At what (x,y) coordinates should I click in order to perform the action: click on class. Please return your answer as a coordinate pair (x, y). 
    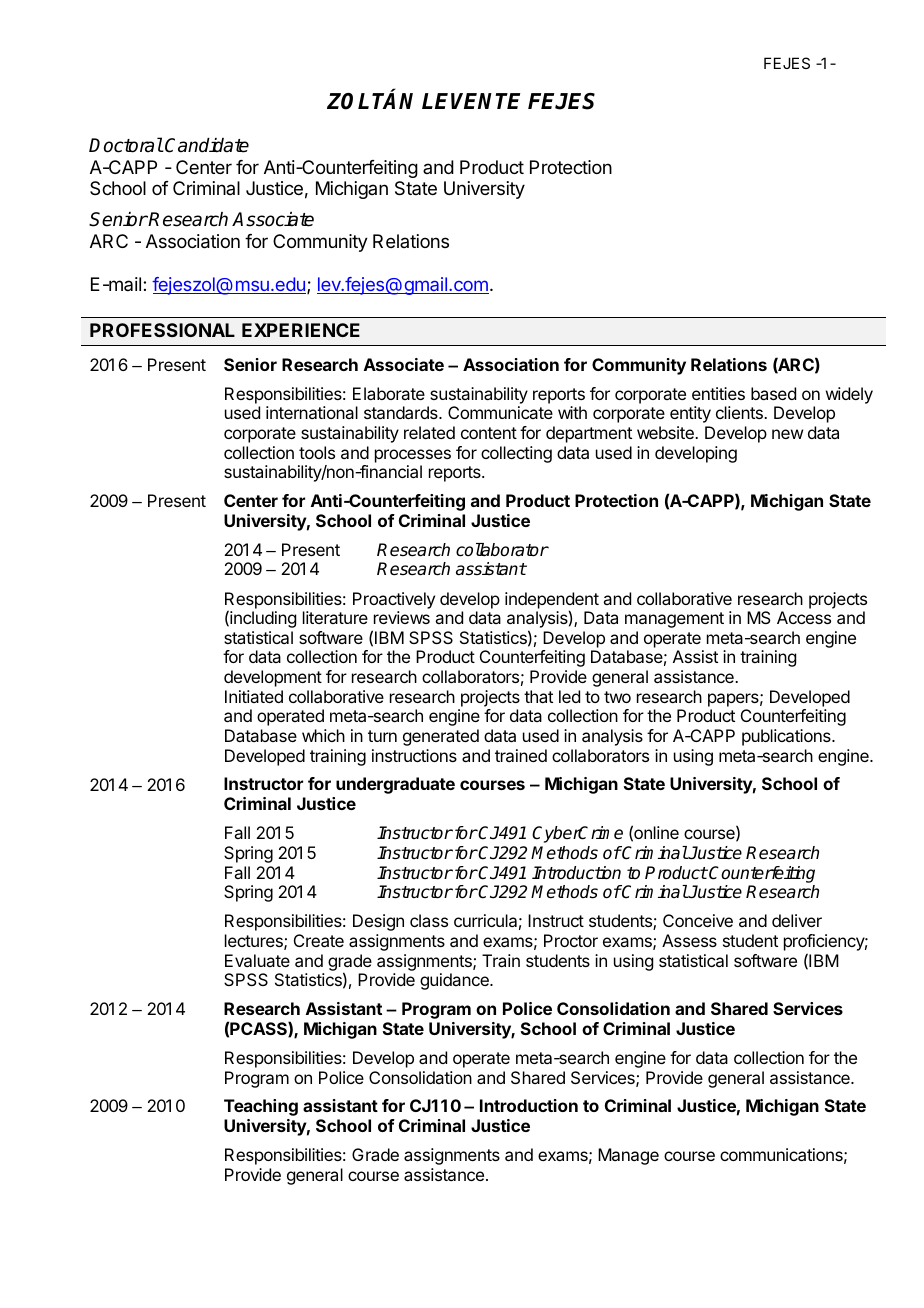
    Looking at the image, I should click on (429, 920).
